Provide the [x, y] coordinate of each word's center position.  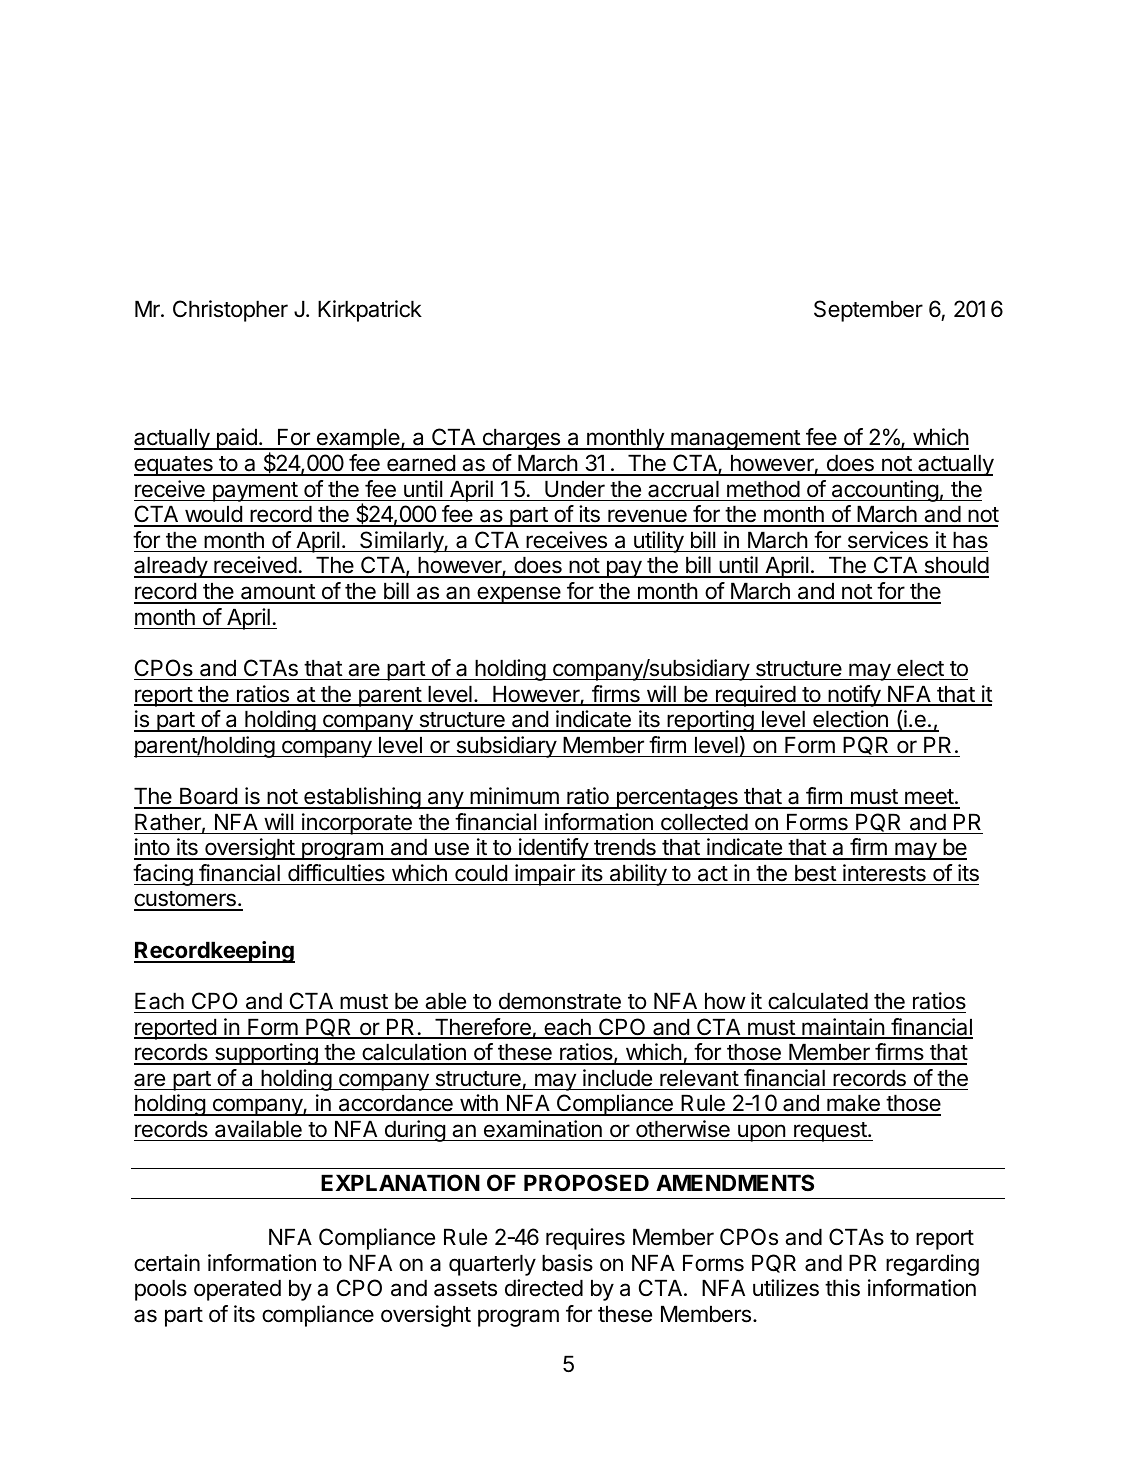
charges [521, 439]
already [171, 567]
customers [186, 900]
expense [519, 595]
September [868, 311]
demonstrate [560, 1001]
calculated [818, 1001]
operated [237, 1290]
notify [854, 696]
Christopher [230, 311]
